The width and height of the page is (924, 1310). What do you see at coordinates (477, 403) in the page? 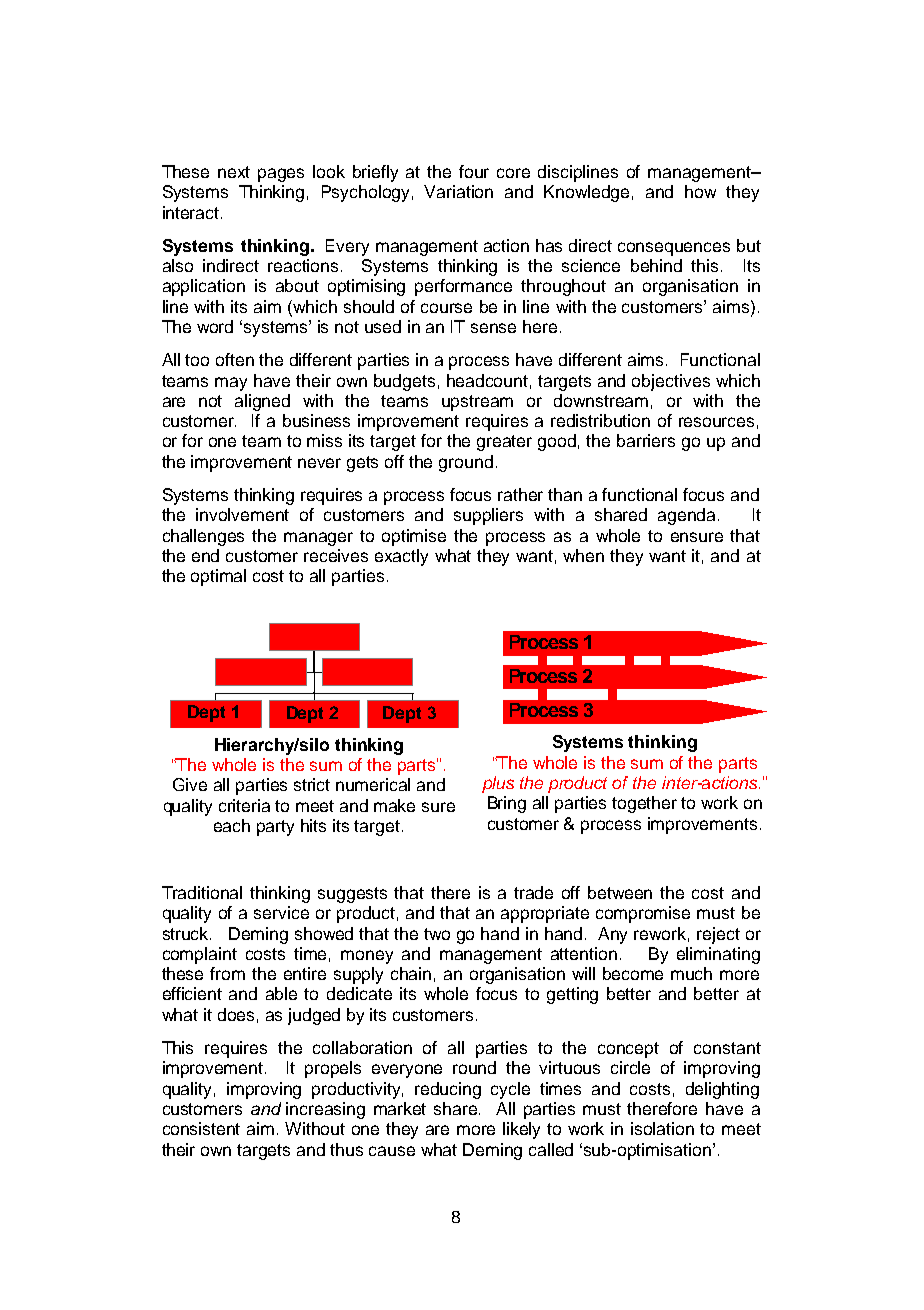
I see `upstream` at bounding box center [477, 403].
